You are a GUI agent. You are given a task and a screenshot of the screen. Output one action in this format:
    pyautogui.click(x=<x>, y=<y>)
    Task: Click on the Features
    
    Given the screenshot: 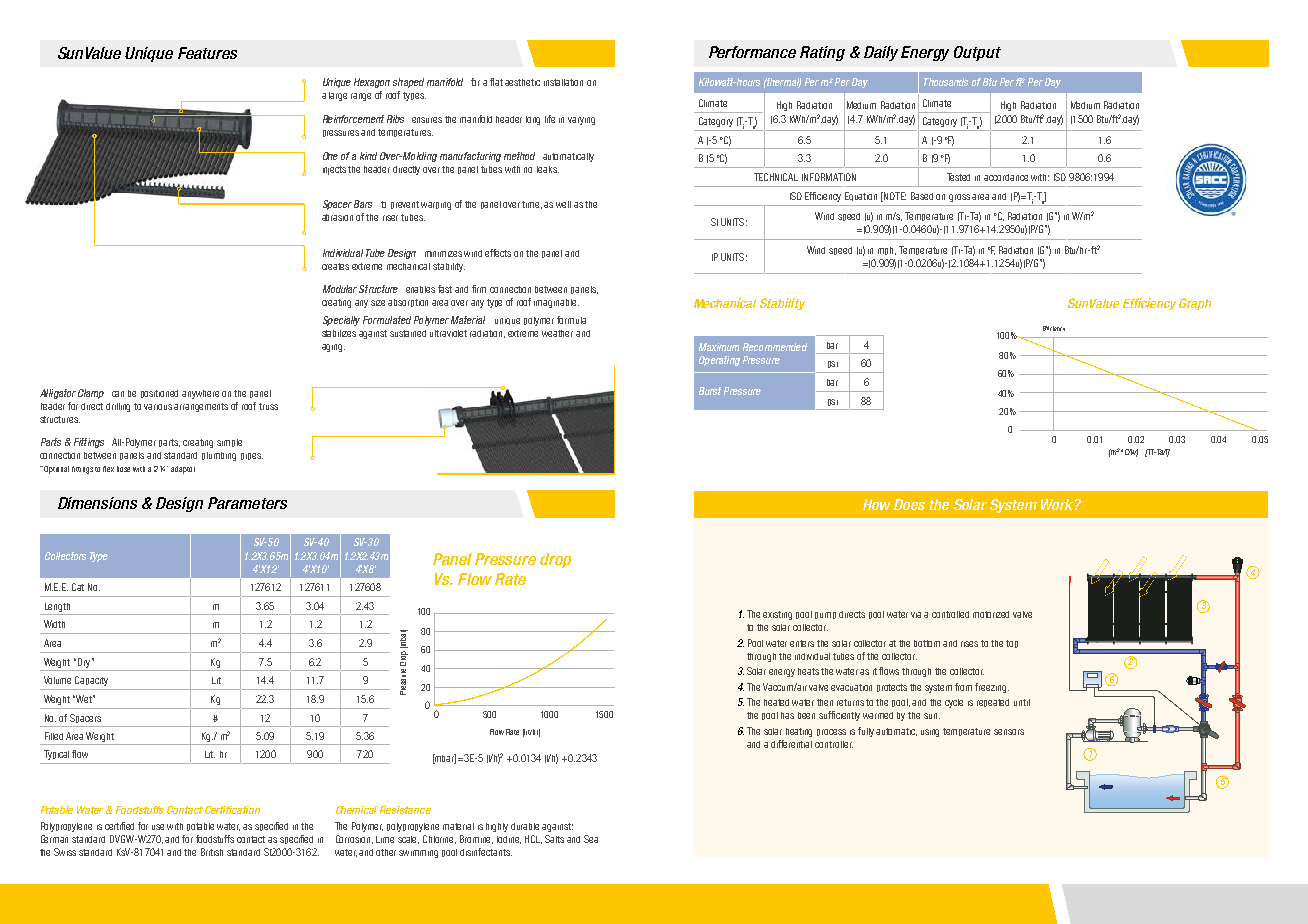 What is the action you would take?
    pyautogui.click(x=207, y=53)
